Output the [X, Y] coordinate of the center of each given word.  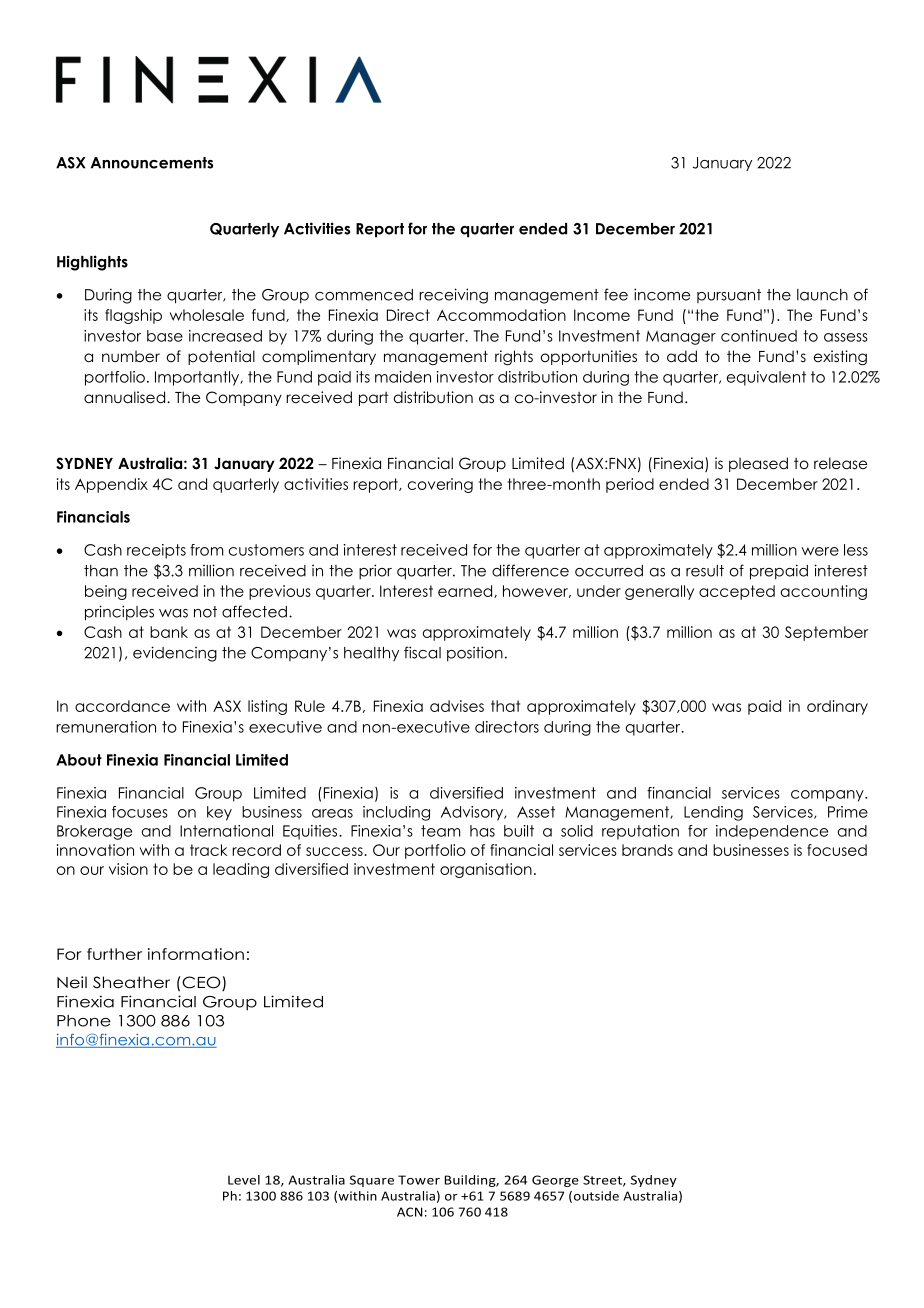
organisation [486, 870]
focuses [140, 812]
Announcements [152, 163]
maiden [403, 377]
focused [837, 850]
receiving [453, 296]
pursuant [729, 296]
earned [466, 591]
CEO [201, 983]
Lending [713, 813]
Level [244, 1180]
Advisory [473, 813]
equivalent [766, 378]
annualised [124, 397]
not [205, 612]
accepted [737, 592]
